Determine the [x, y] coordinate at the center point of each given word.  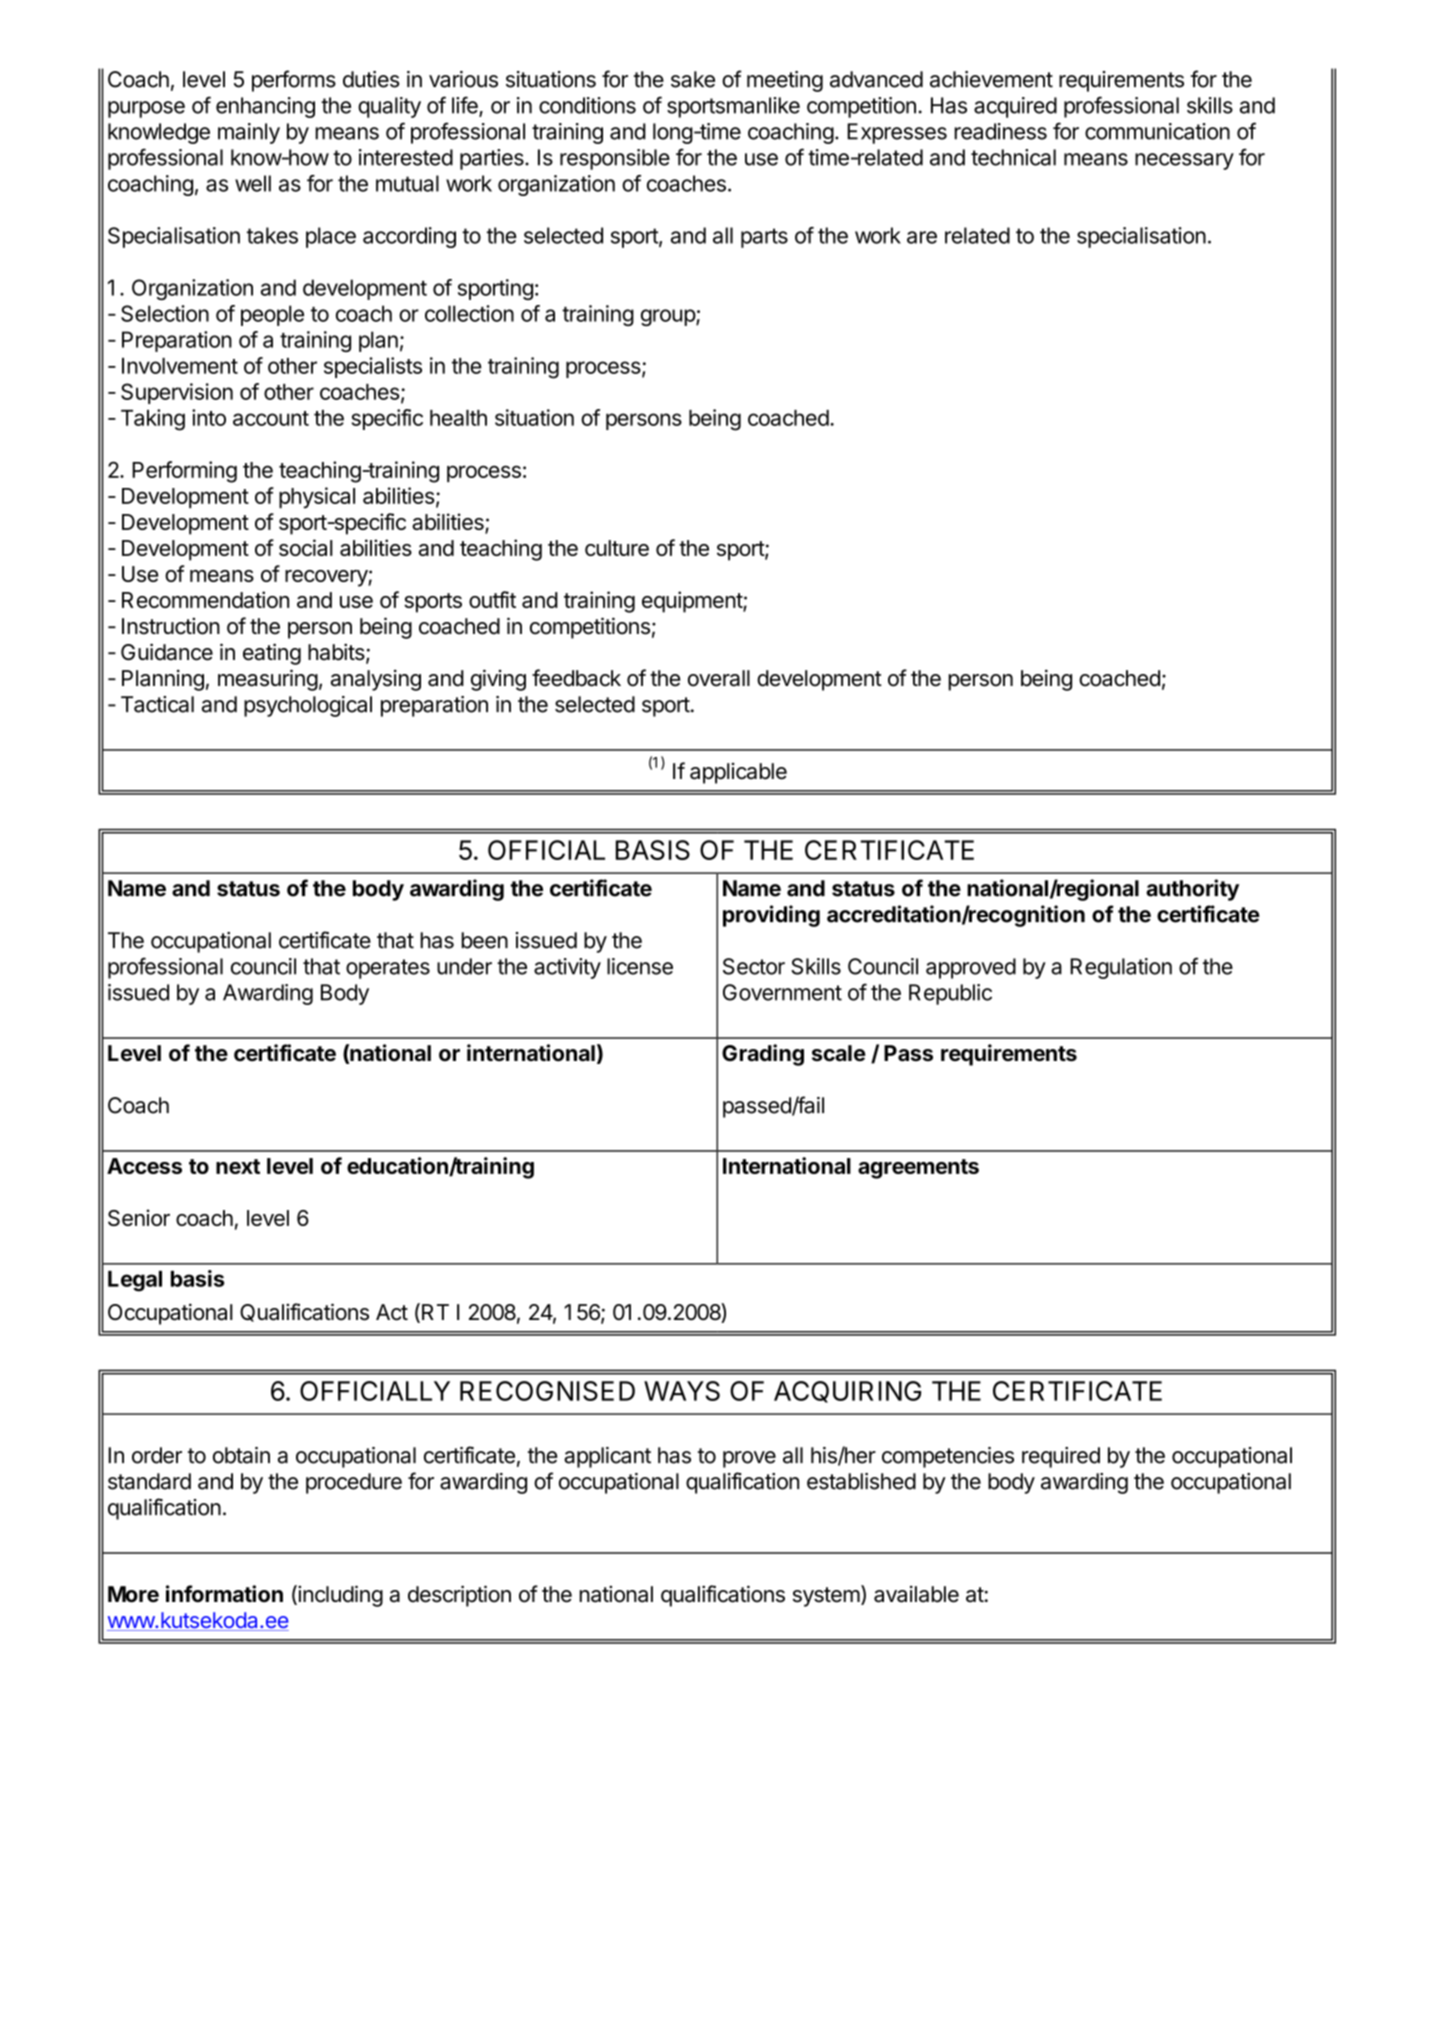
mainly [249, 133]
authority [1192, 890]
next [238, 1166]
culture [617, 548]
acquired [1015, 107]
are [922, 237]
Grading [763, 1055]
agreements [918, 1169]
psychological [308, 706]
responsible [615, 159]
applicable [738, 773]
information [224, 1594]
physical [317, 498]
